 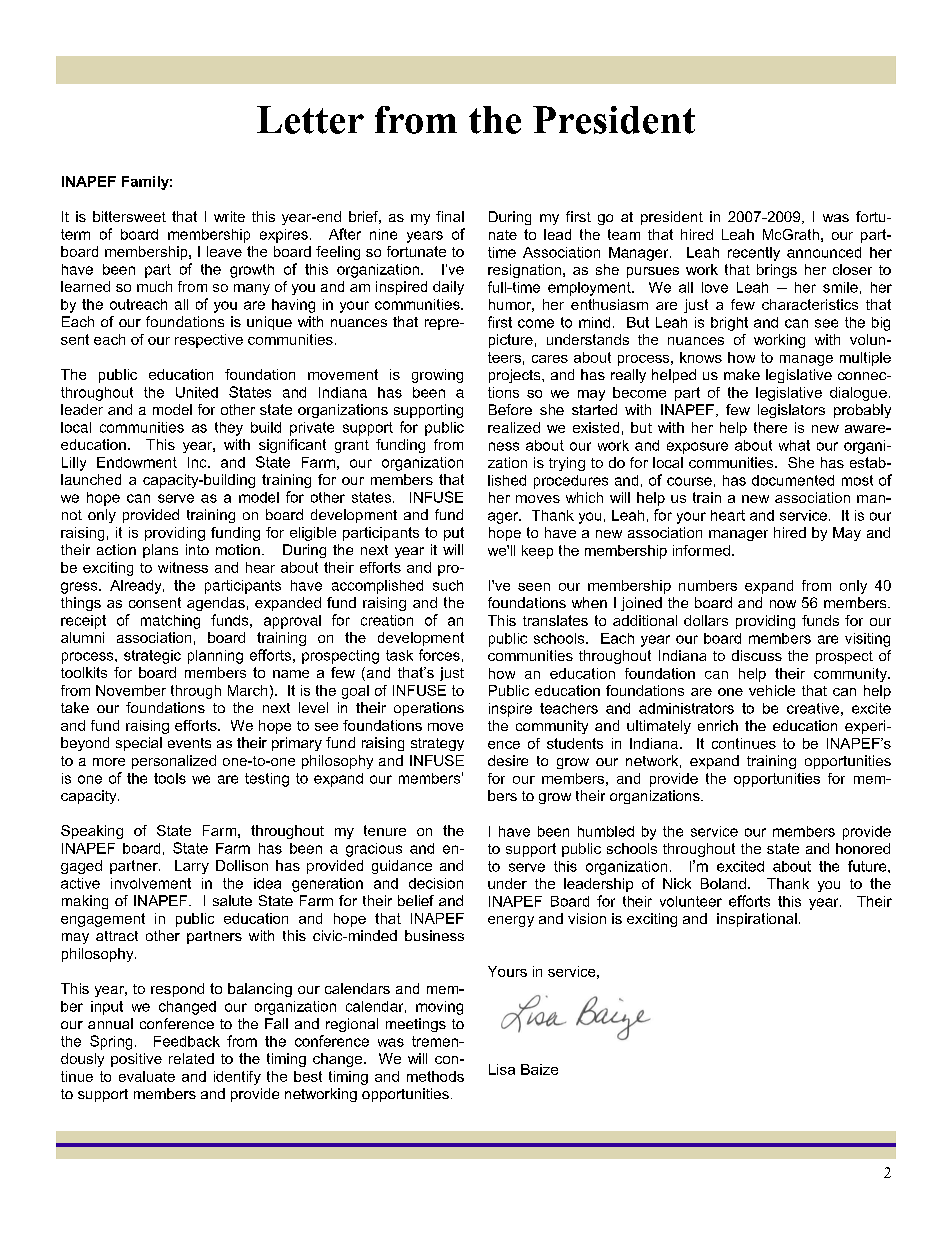 I want to click on Lisa, so click(x=502, y=1069).
